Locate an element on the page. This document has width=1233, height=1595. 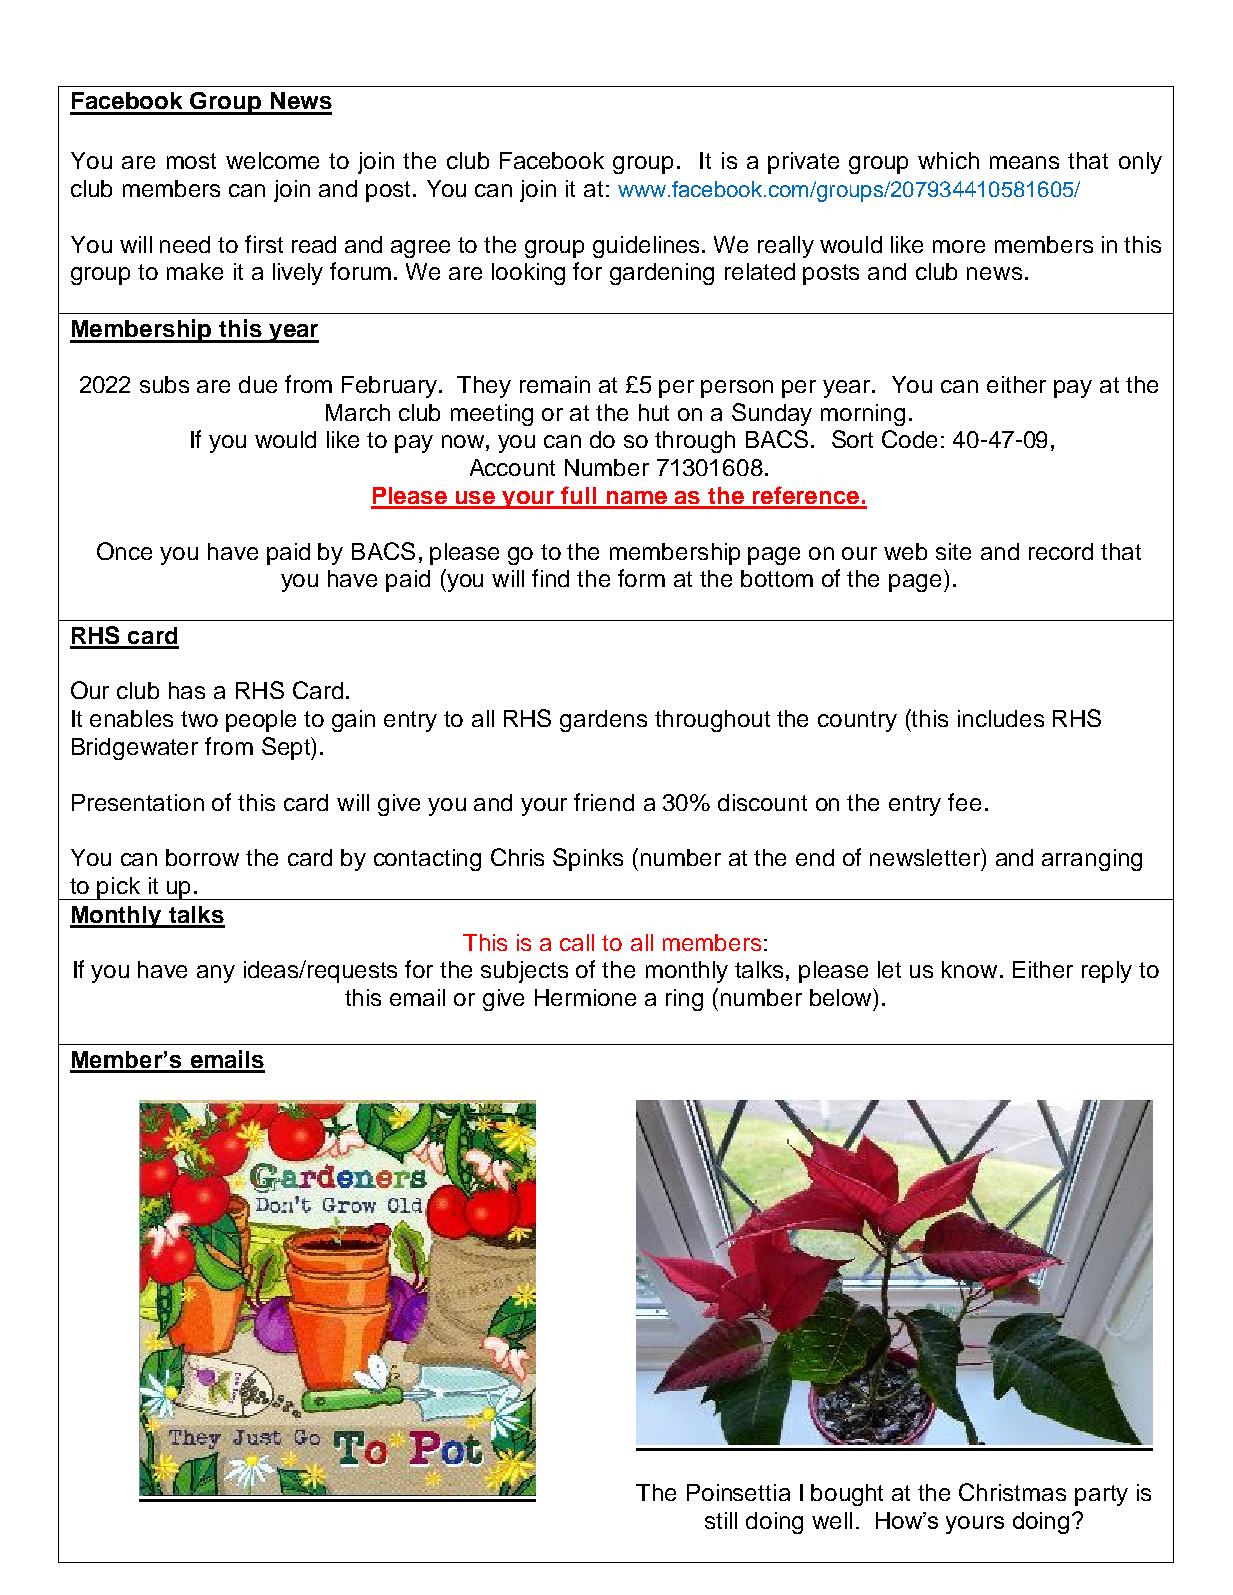
still is located at coordinates (721, 1520).
